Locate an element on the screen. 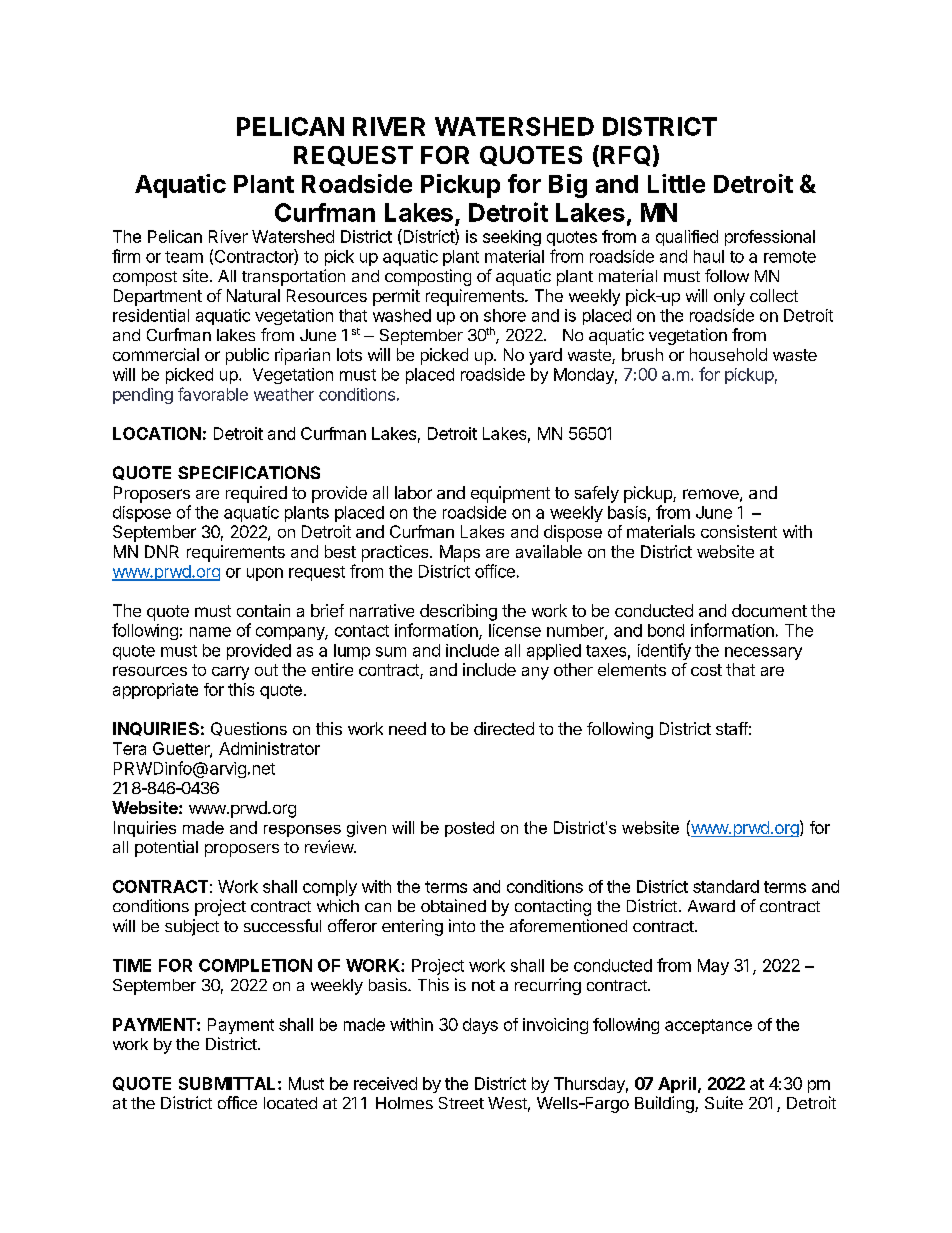 The width and height of the screenshot is (952, 1233). name is located at coordinates (210, 632).
